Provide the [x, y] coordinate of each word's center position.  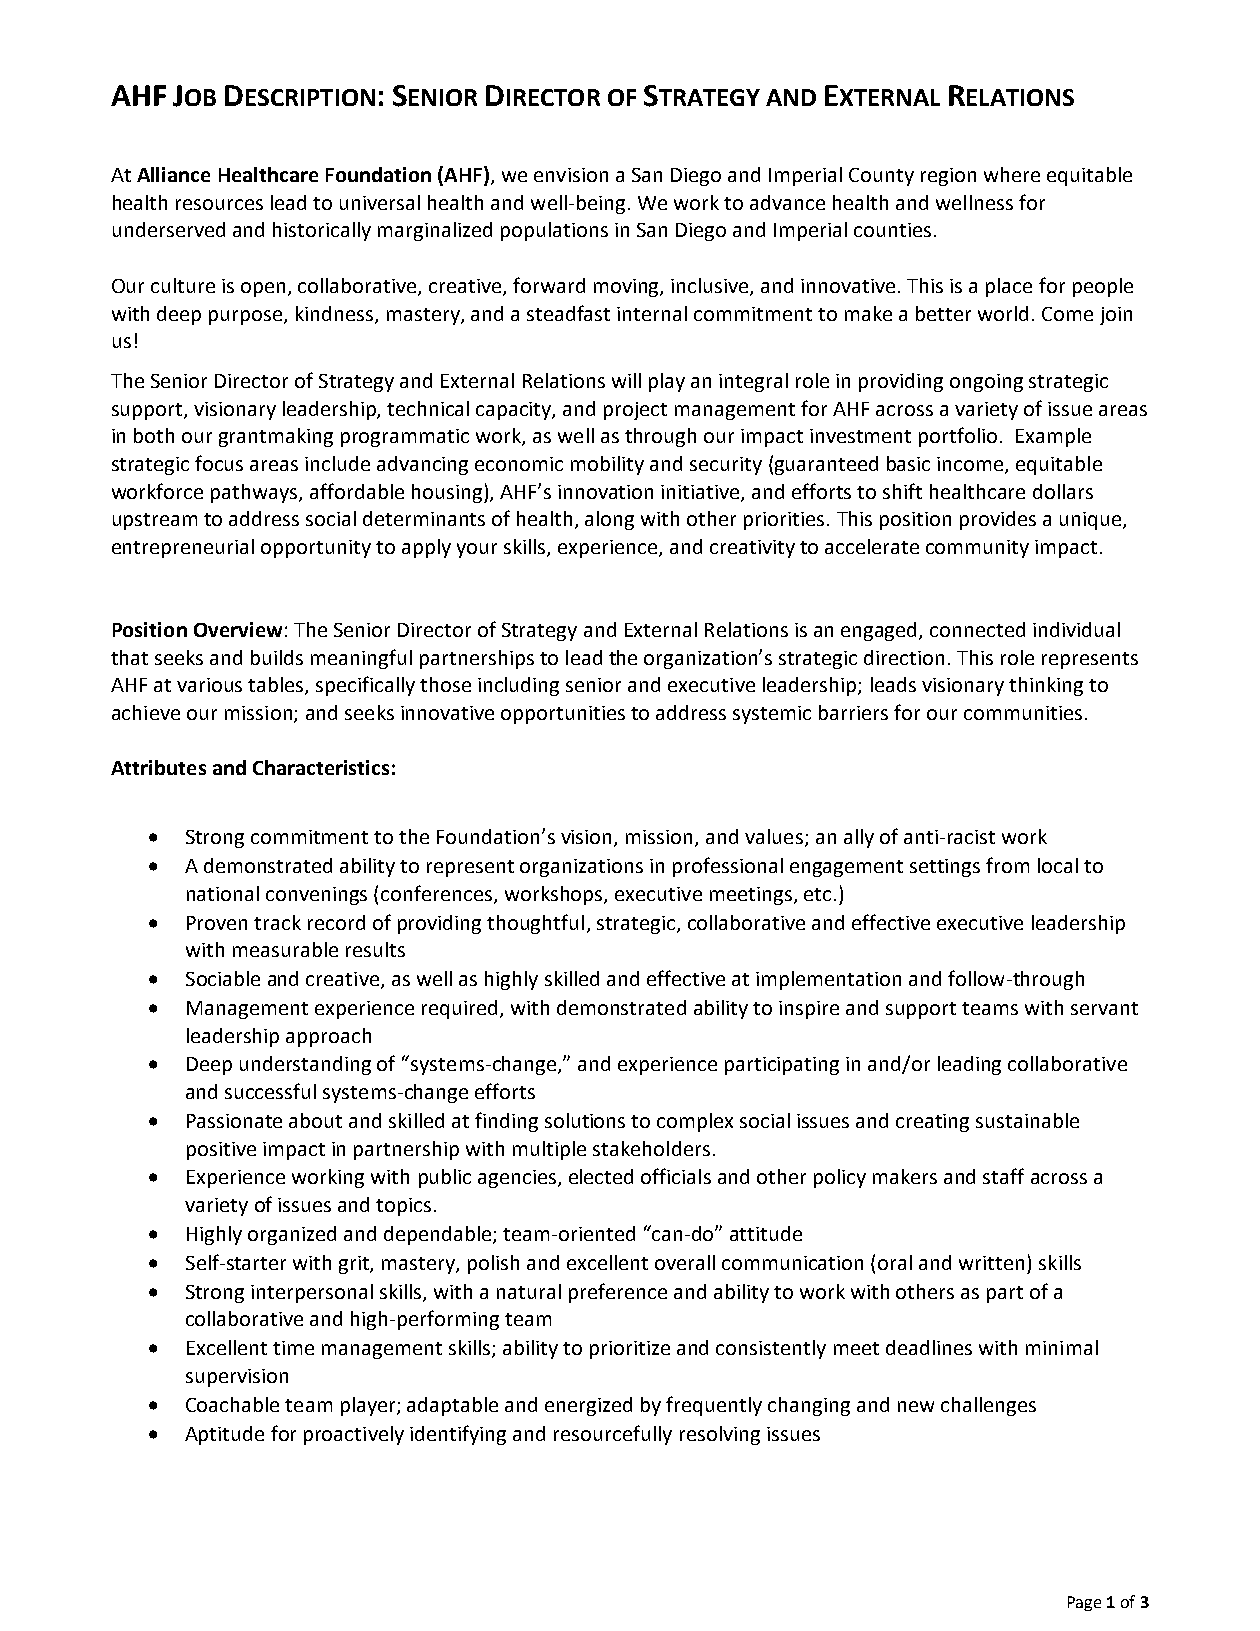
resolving [720, 1435]
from [1007, 865]
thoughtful [535, 924]
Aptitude [224, 1435]
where [1012, 174]
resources [219, 204]
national [223, 893]
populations [554, 231]
